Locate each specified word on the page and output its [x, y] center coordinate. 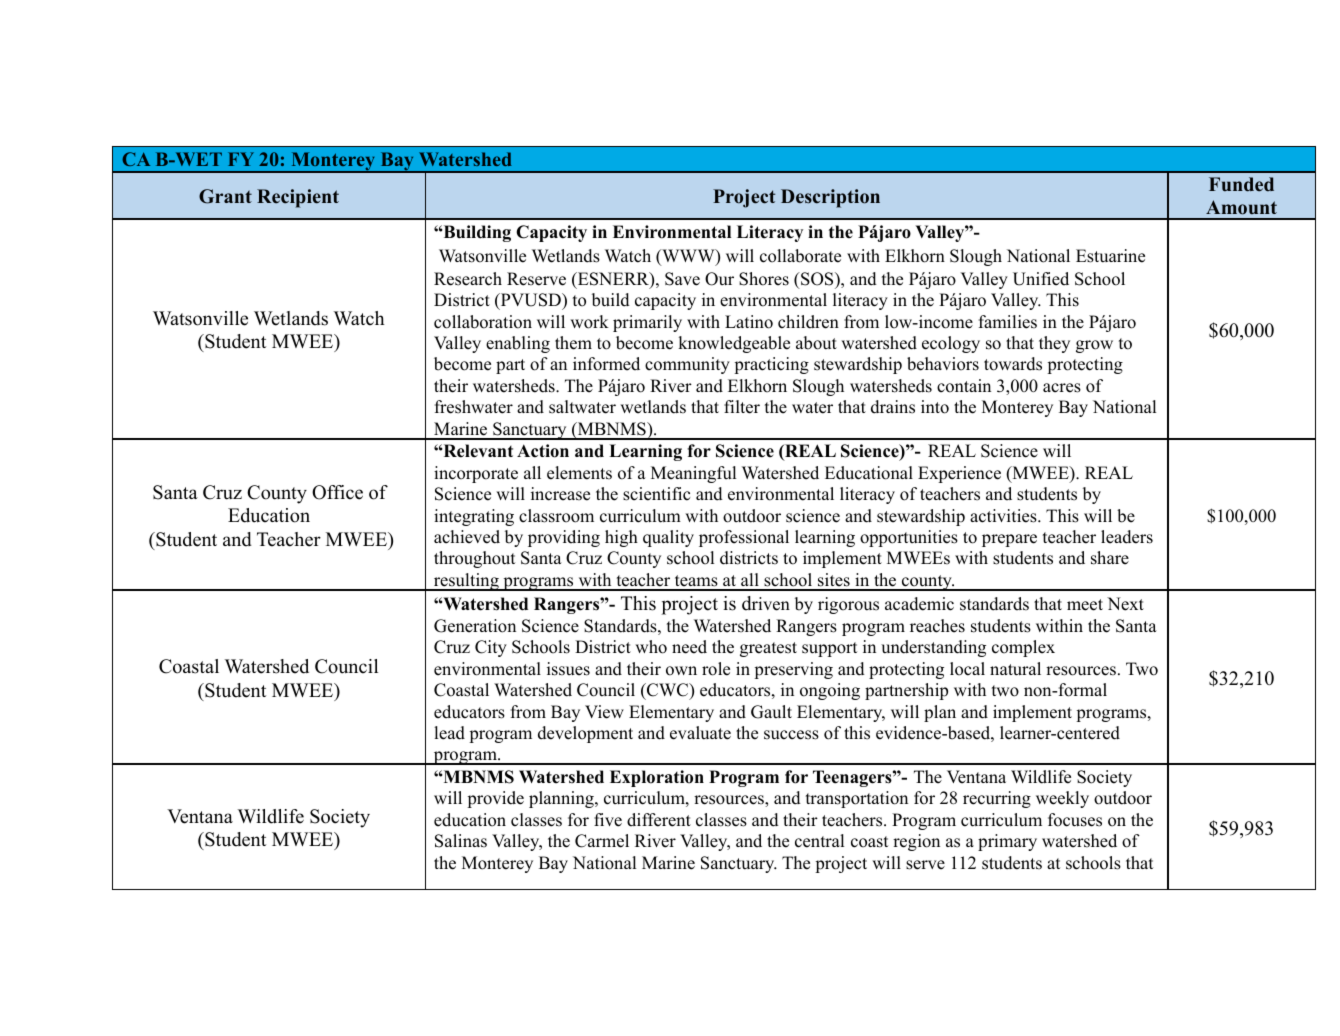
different [659, 820]
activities [1004, 516]
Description [830, 198]
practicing [771, 365]
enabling [518, 344]
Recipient [298, 198]
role [716, 669]
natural [1015, 669]
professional [744, 538]
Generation [475, 626]
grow [1094, 346]
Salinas [461, 841]
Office [337, 492]
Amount [1241, 207]
